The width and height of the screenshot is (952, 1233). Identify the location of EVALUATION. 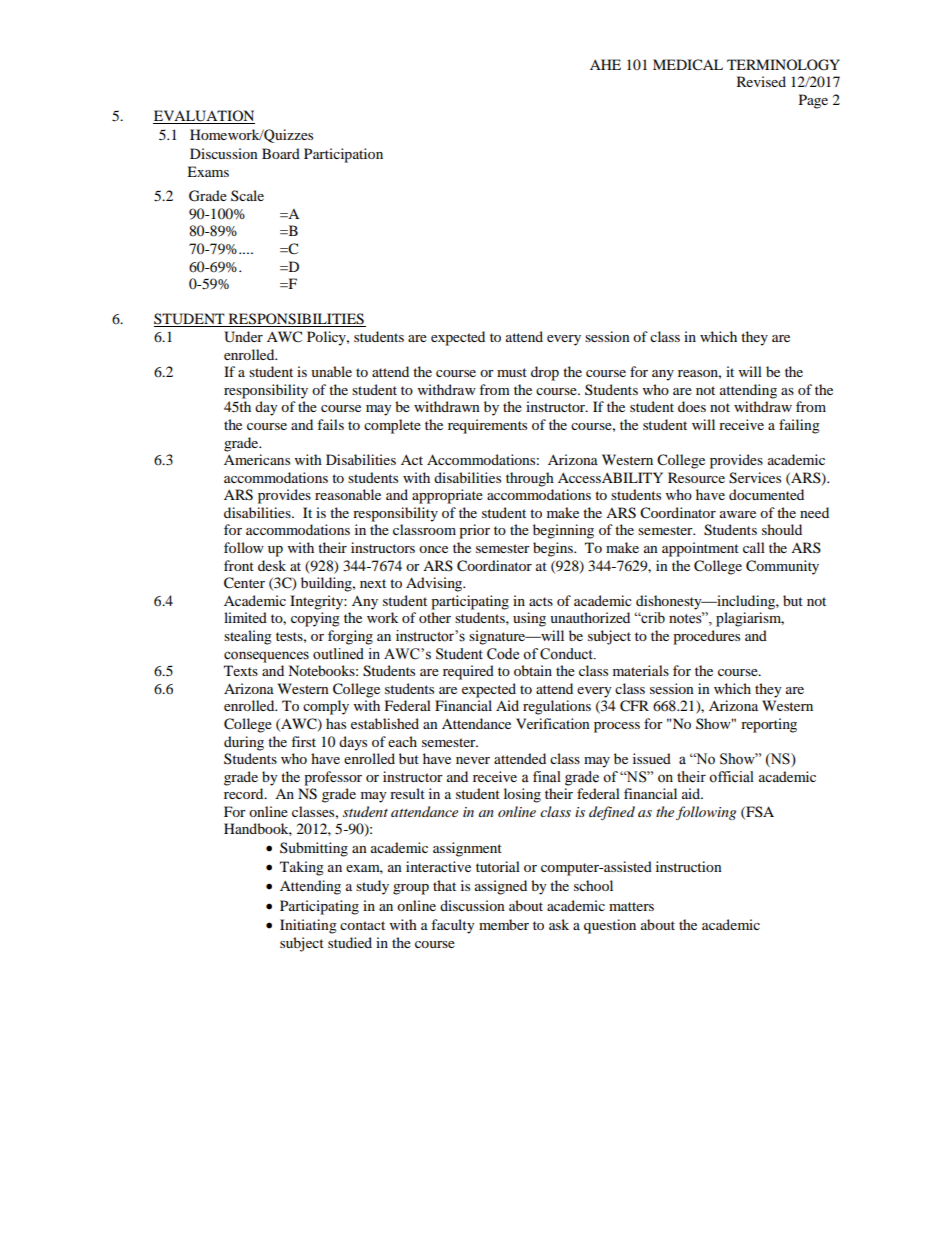
(204, 117).
